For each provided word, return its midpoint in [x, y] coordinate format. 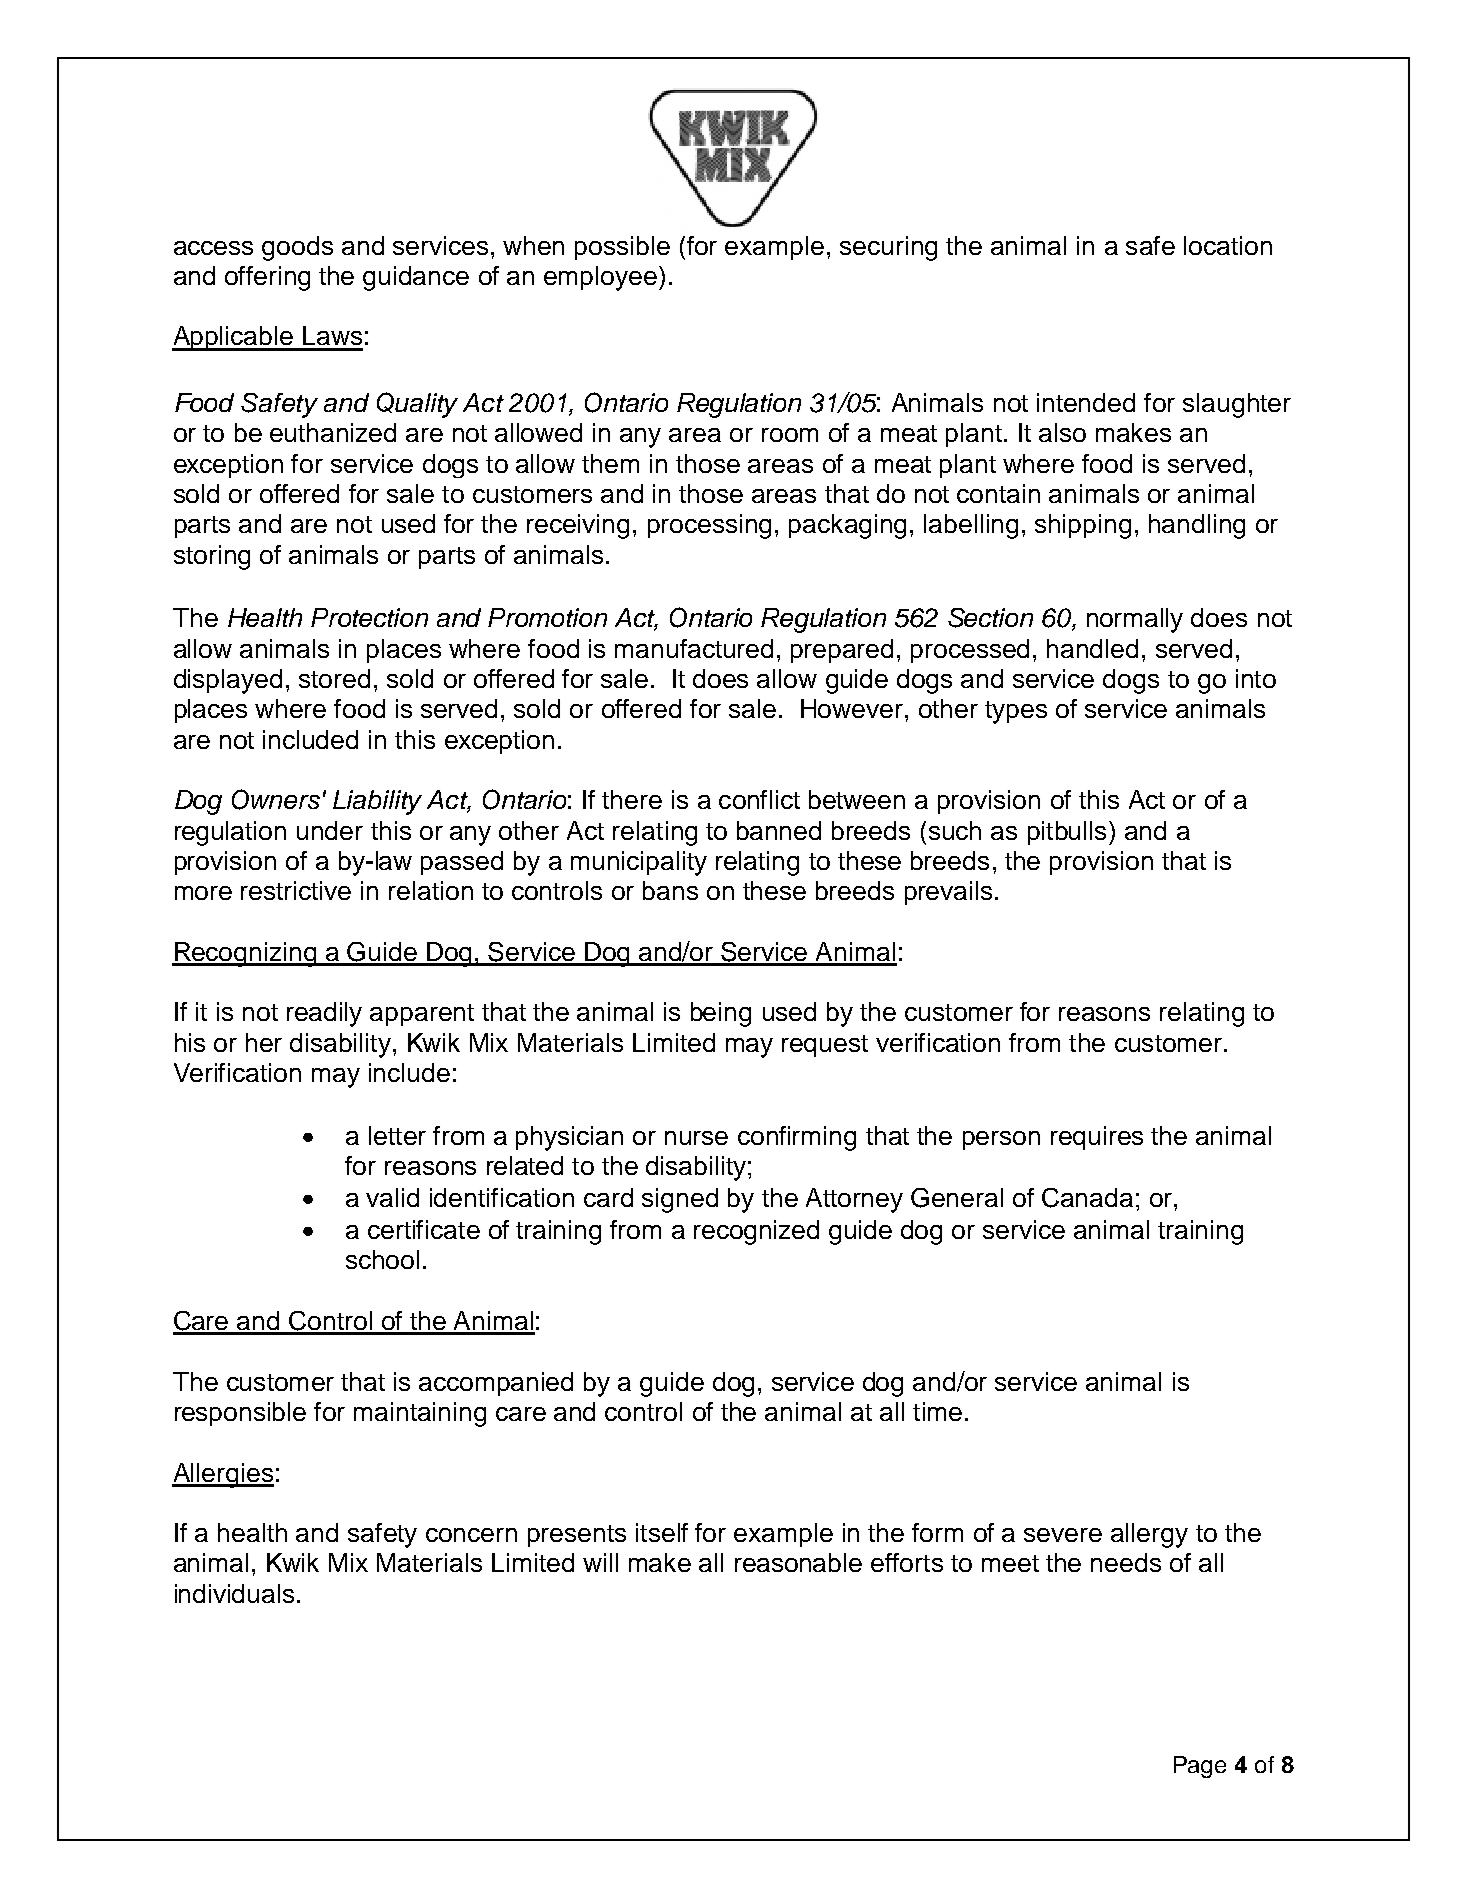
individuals [234, 1593]
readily [324, 1014]
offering [267, 278]
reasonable [798, 1562]
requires [1097, 1138]
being [721, 1014]
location [1228, 245]
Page [1200, 1767]
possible [622, 248]
